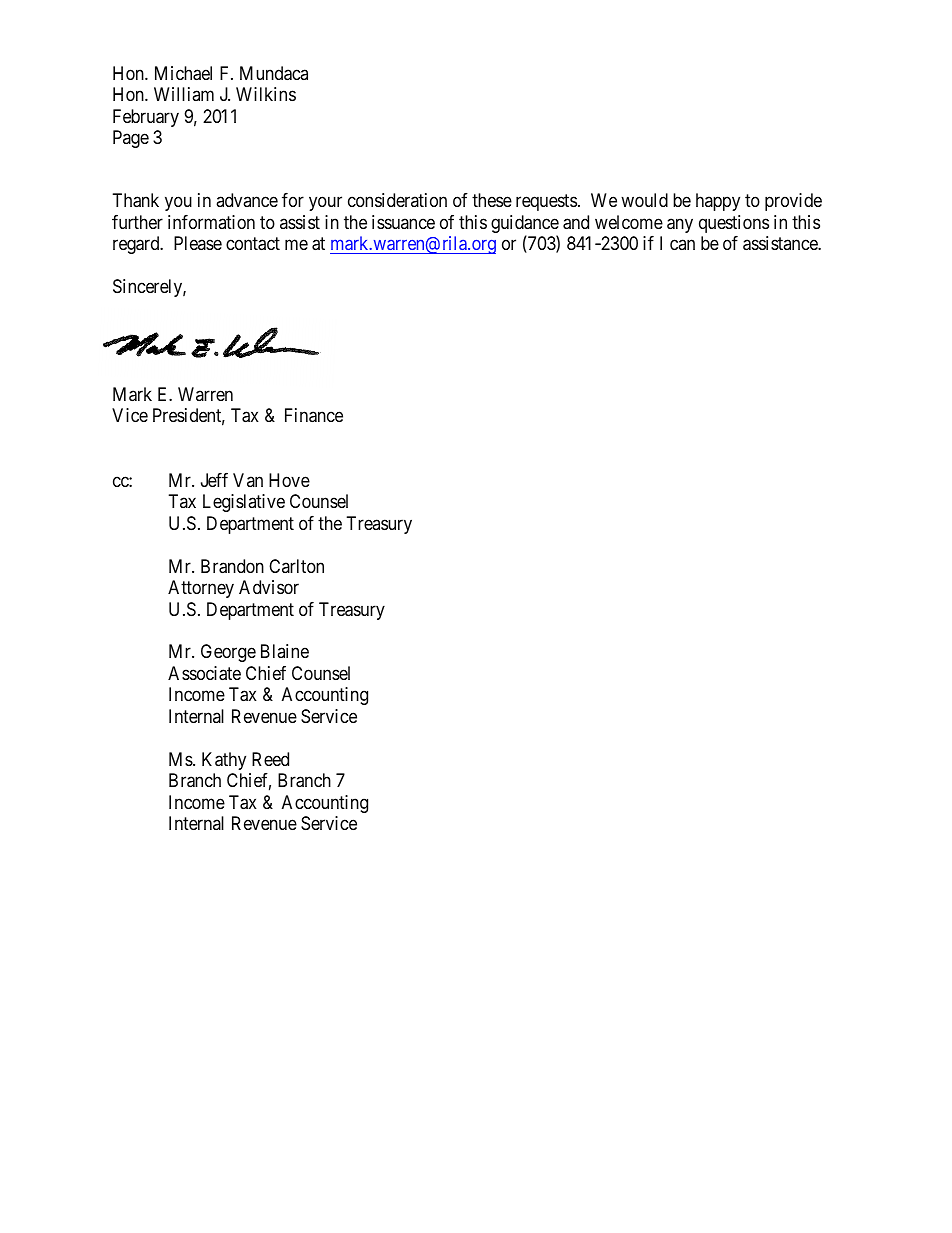  Describe the element at coordinates (682, 245) in the screenshot. I see `can` at that location.
